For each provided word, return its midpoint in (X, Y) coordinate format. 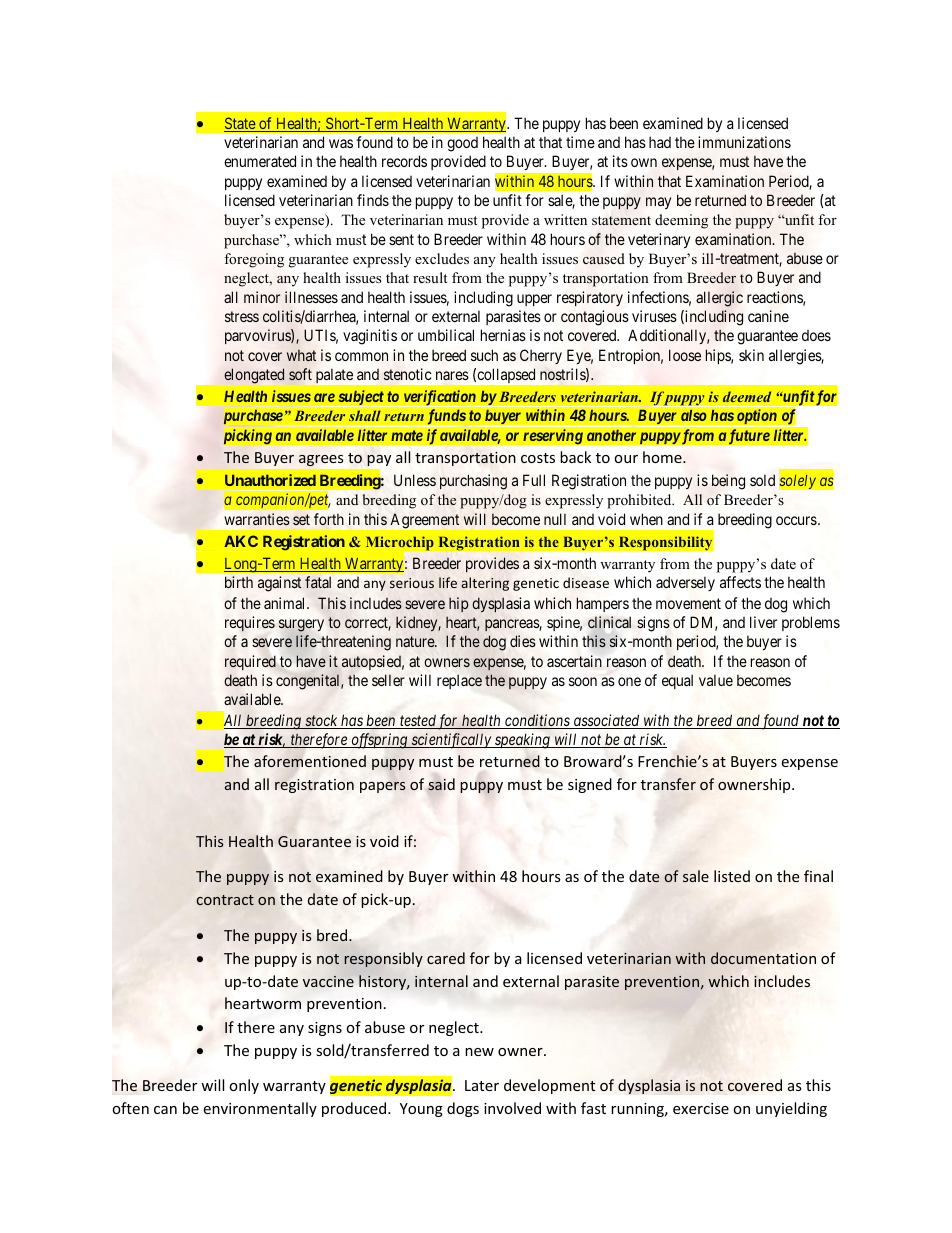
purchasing (473, 482)
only (244, 1086)
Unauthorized (270, 480)
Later (482, 1085)
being (728, 482)
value (716, 680)
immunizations (744, 142)
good (462, 144)
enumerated (260, 161)
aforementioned (310, 761)
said (441, 784)
